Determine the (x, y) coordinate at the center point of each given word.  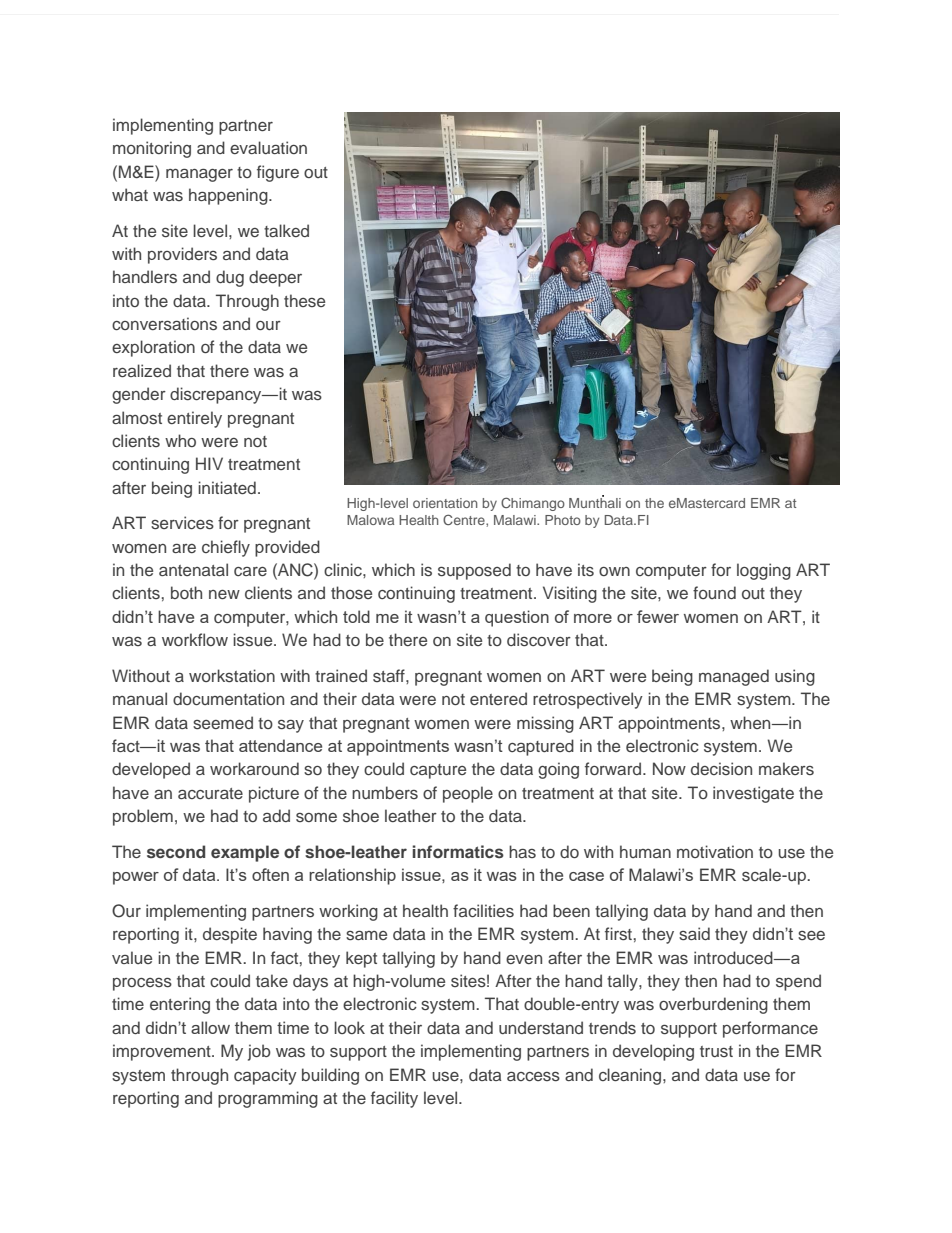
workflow (195, 639)
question (517, 618)
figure (278, 173)
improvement (163, 1052)
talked (286, 230)
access (533, 1076)
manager (199, 175)
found (714, 592)
